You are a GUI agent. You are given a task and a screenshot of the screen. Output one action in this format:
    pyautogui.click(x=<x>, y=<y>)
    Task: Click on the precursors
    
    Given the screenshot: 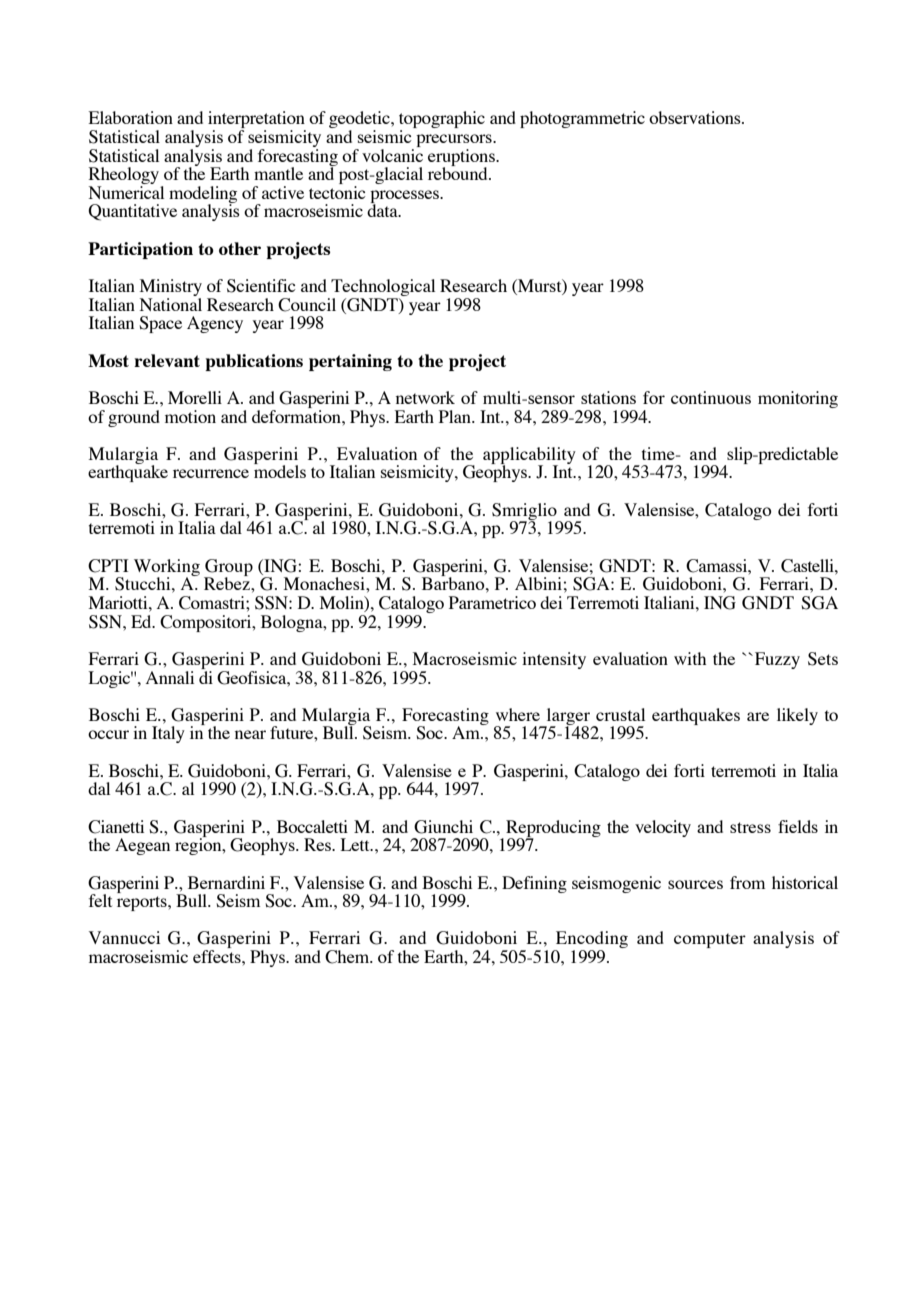 What is the action you would take?
    pyautogui.click(x=455, y=140)
